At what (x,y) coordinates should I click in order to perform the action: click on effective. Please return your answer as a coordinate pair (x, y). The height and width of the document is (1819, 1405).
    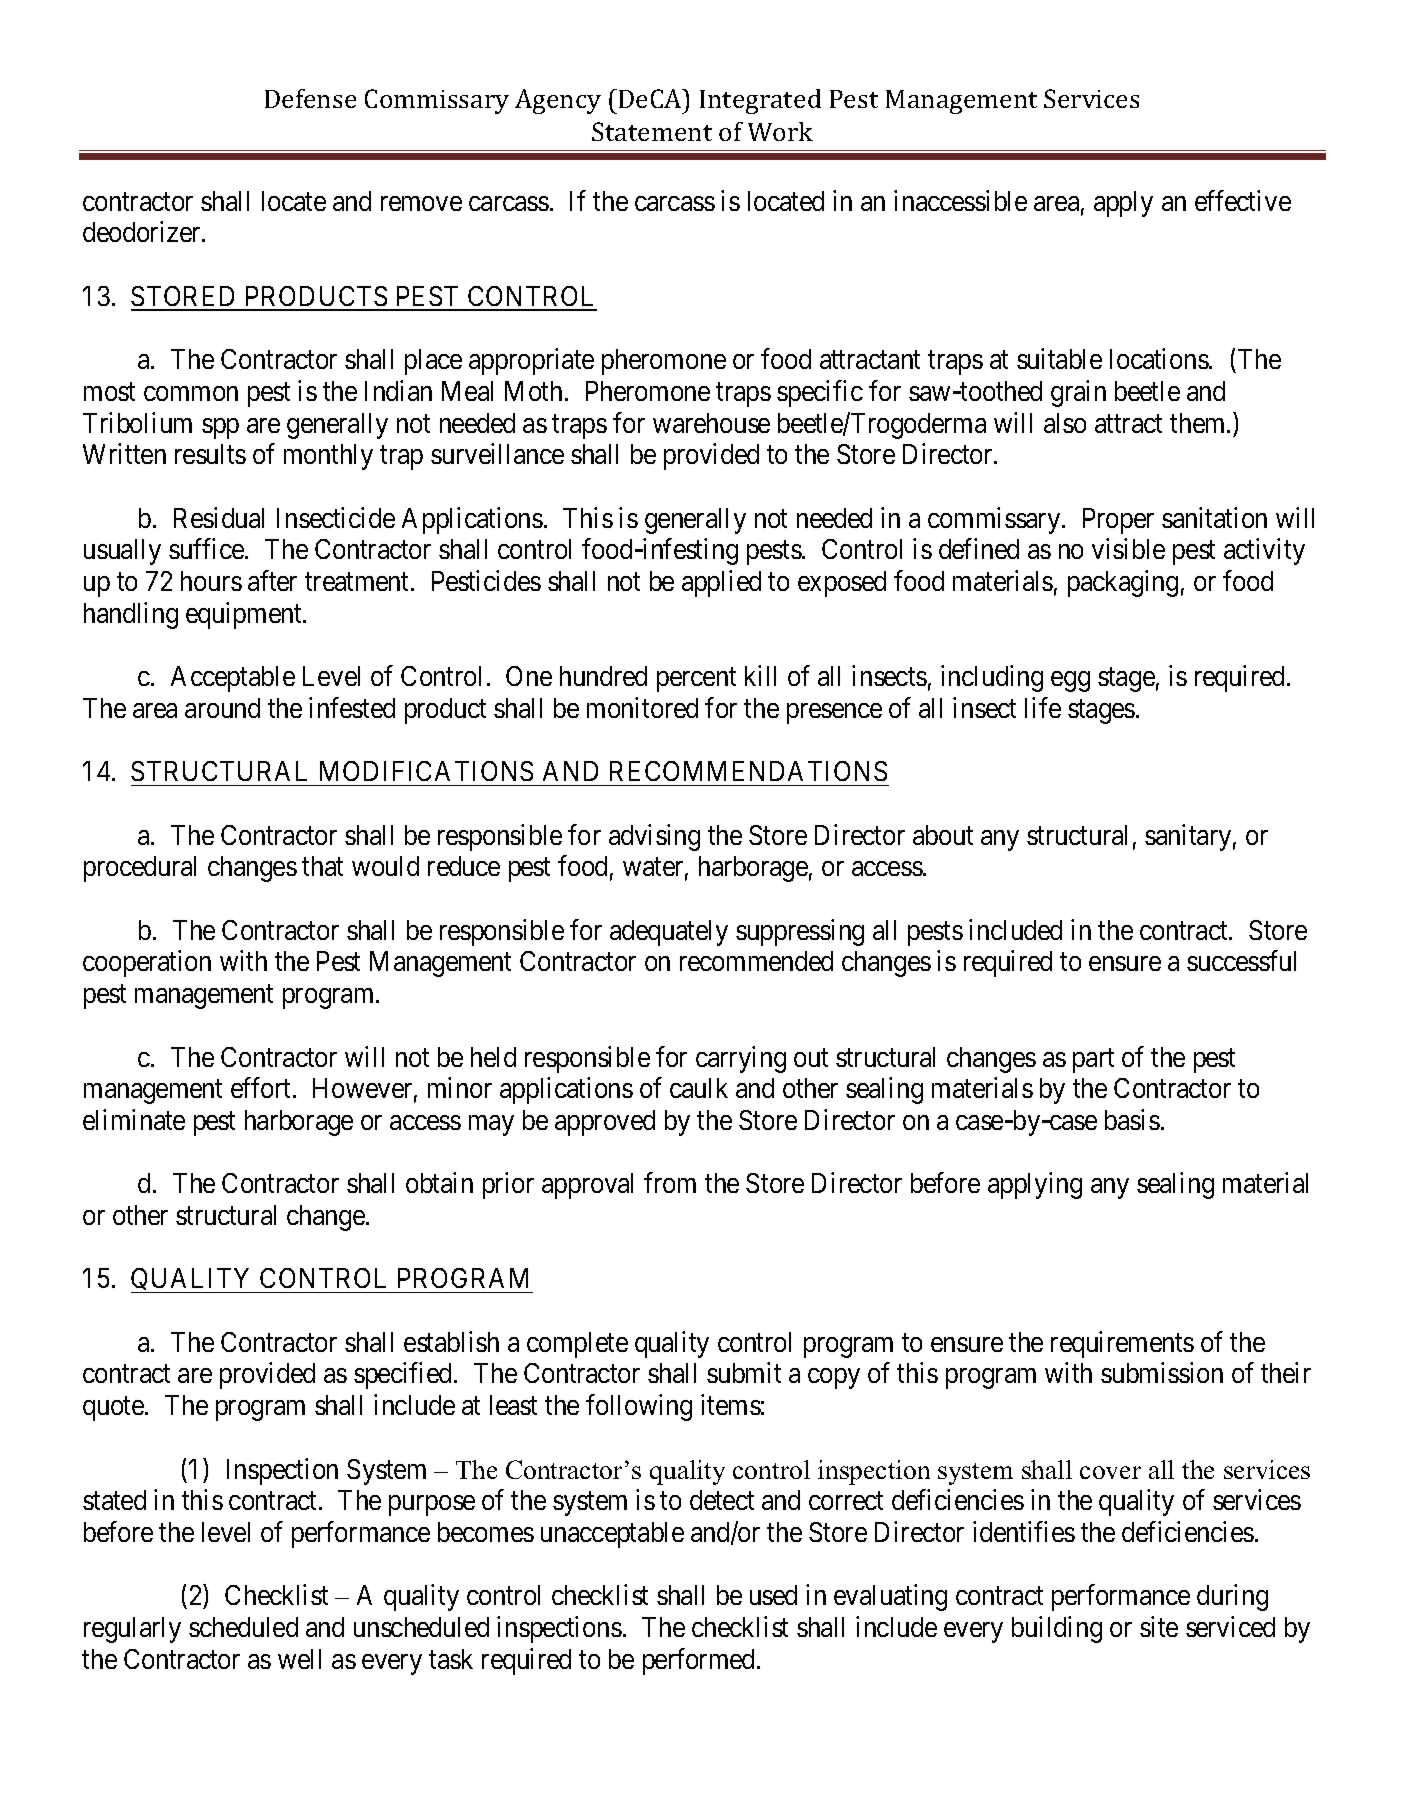
    Looking at the image, I should click on (1243, 200).
